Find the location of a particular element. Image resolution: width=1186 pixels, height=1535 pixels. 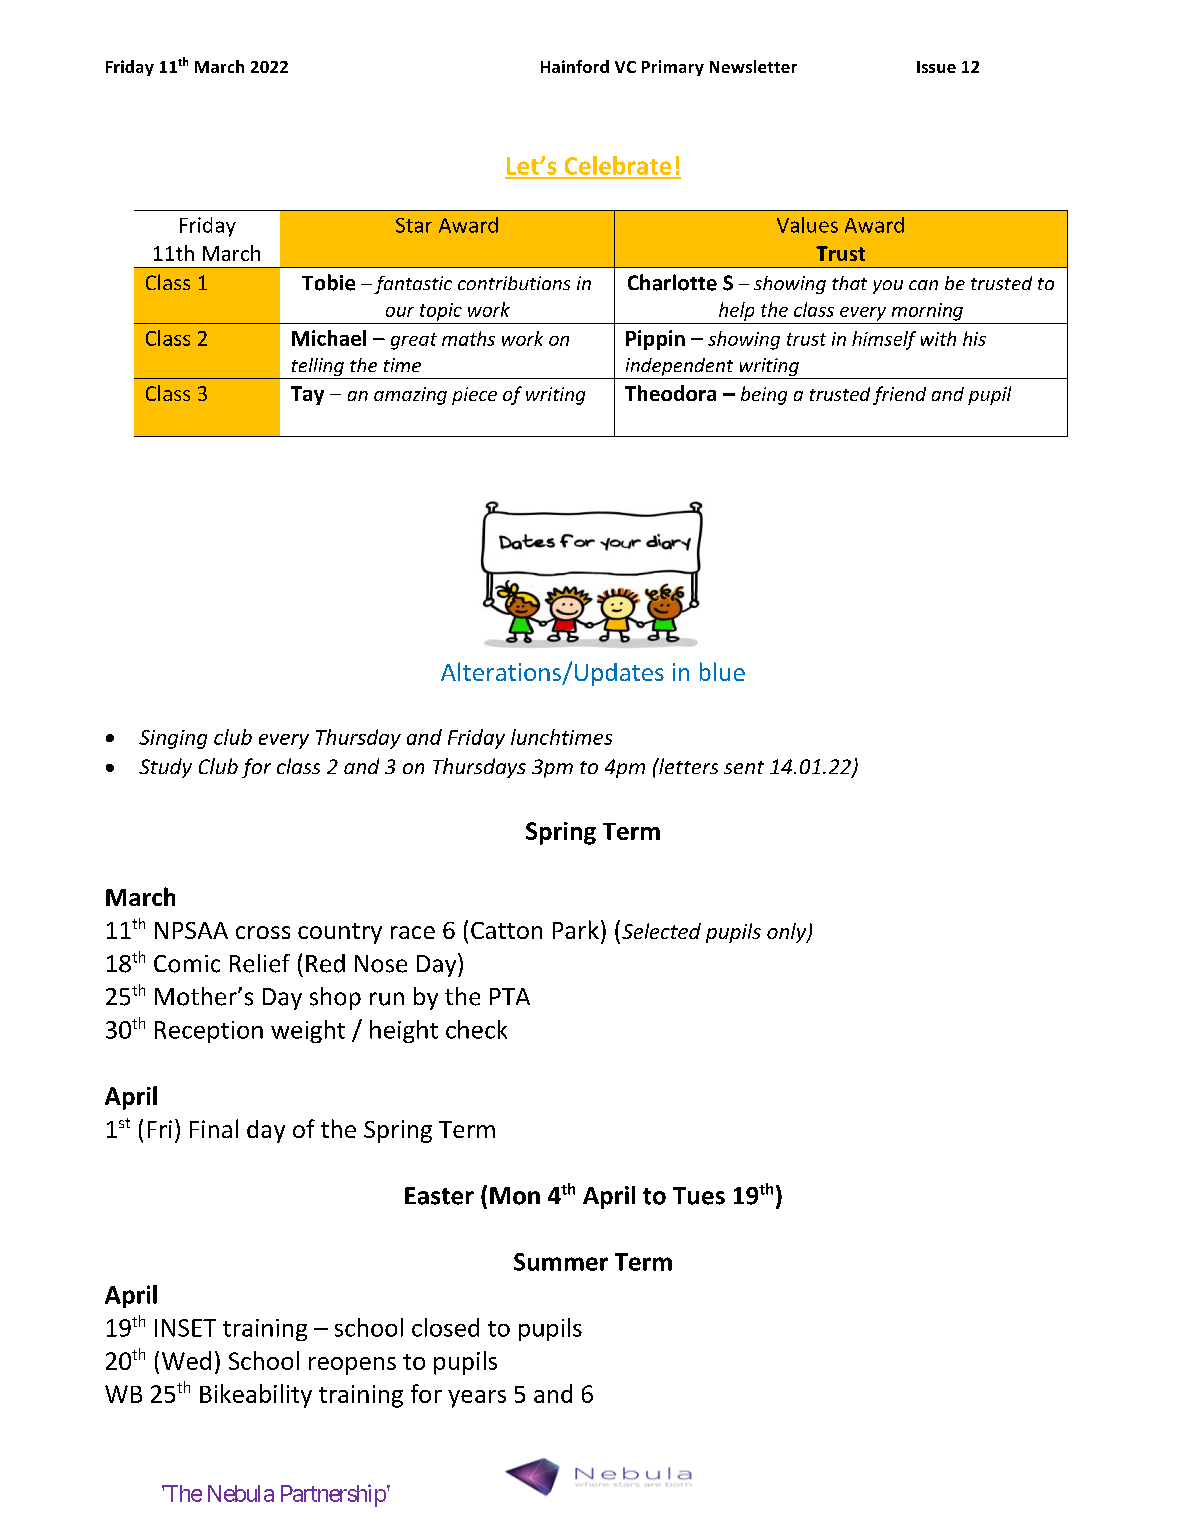

PTA is located at coordinates (510, 996).
